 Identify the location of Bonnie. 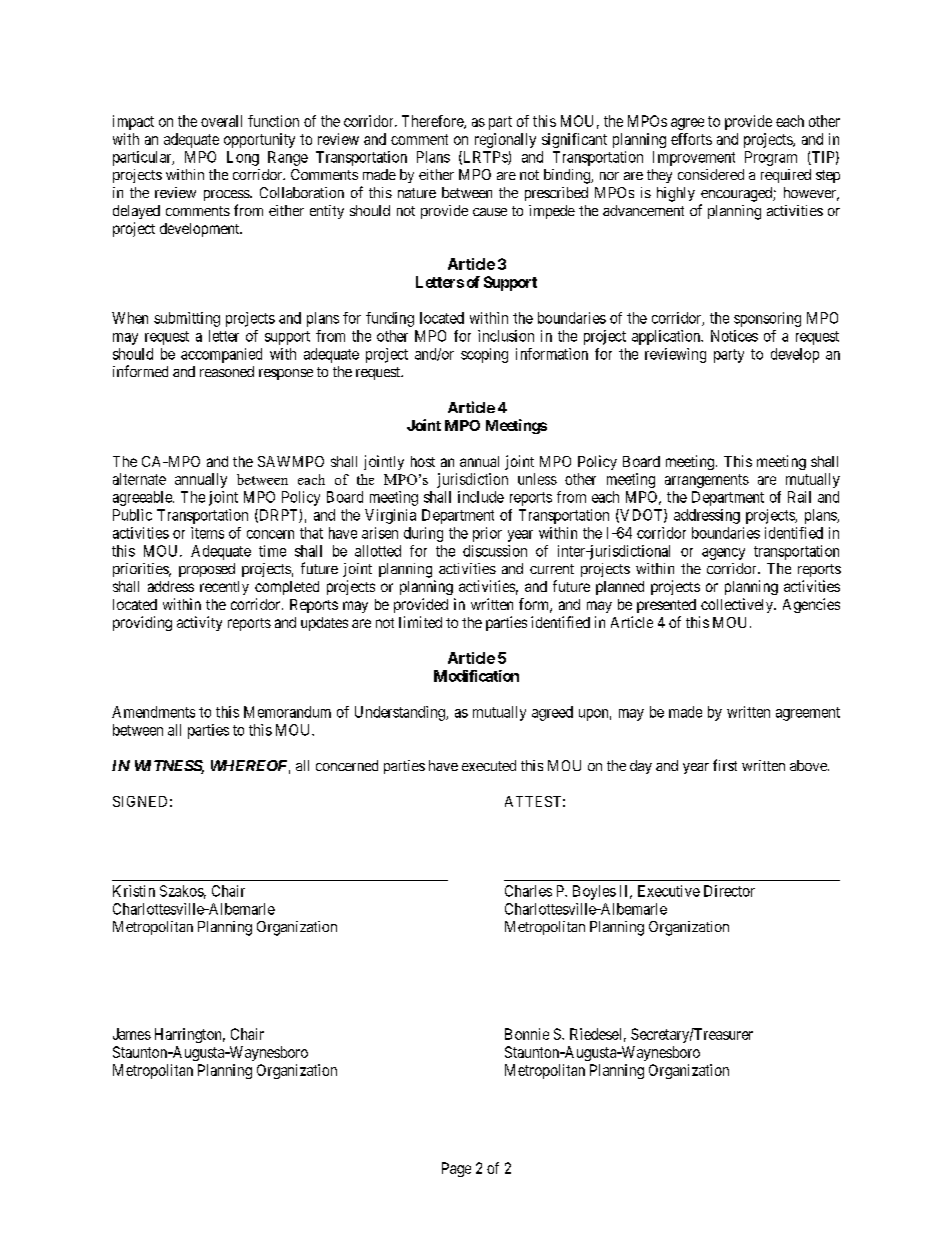
(527, 1034).
